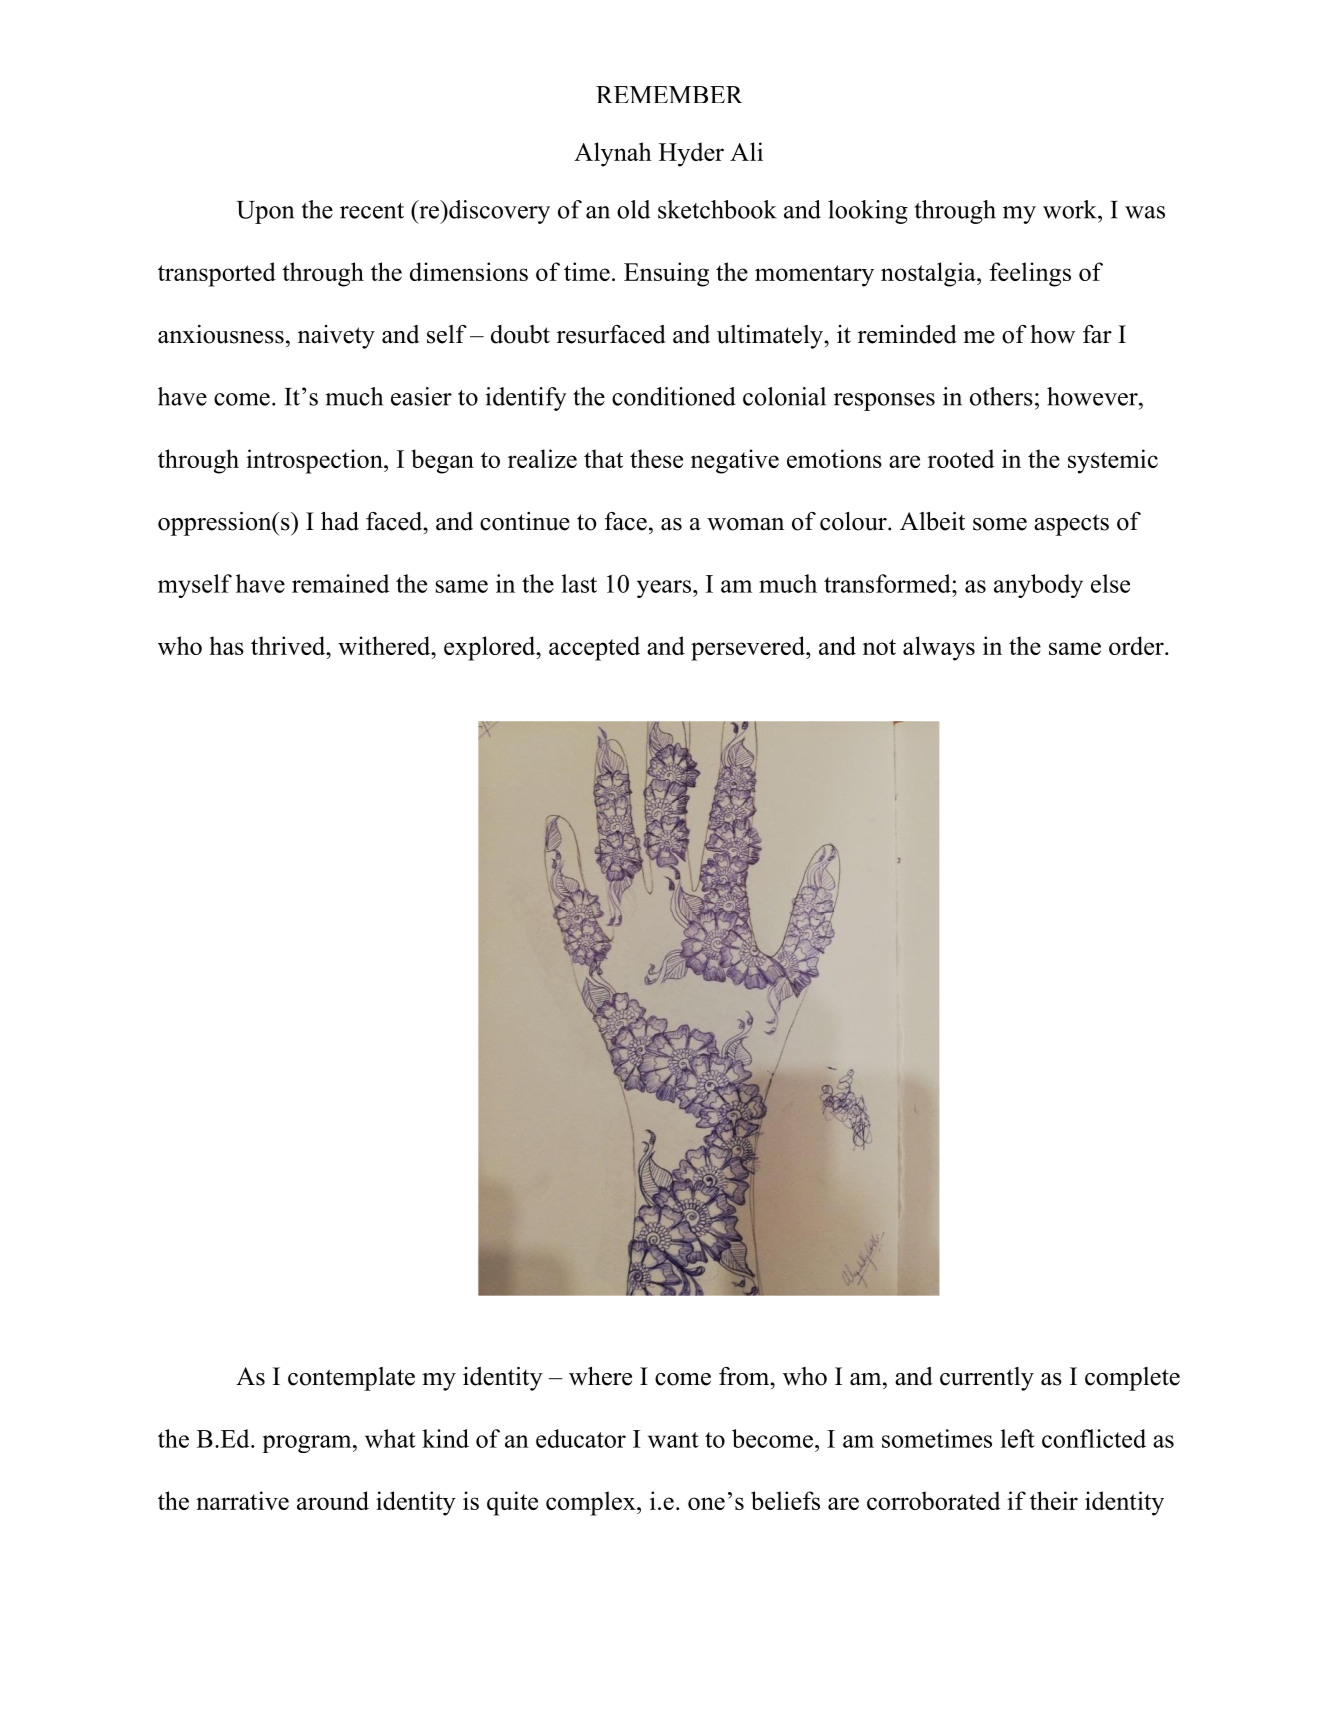 The image size is (1339, 1733). What do you see at coordinates (664, 589) in the document?
I see `years` at bounding box center [664, 589].
